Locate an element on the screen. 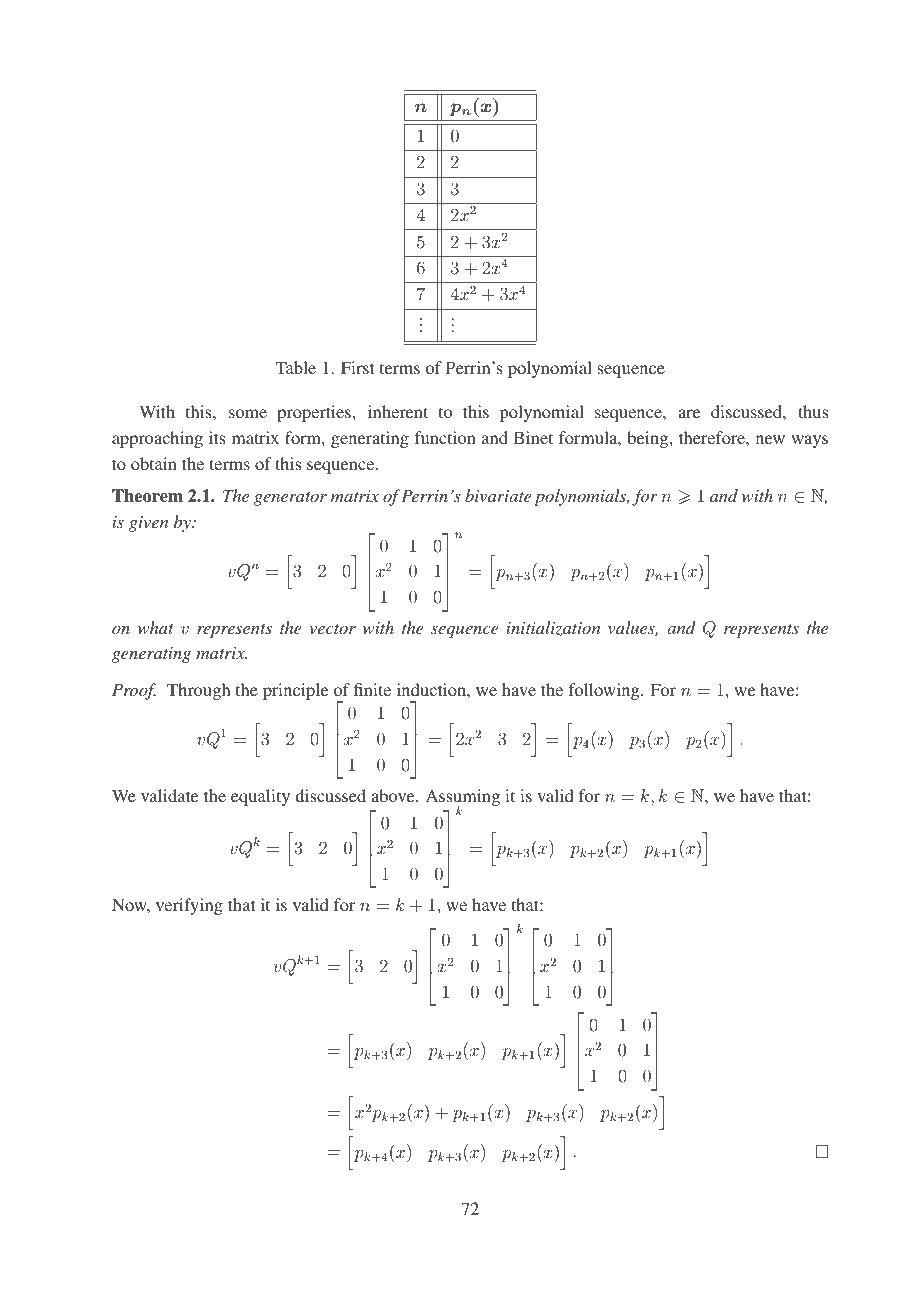 This screenshot has height=1308, width=924. inherent is located at coordinates (398, 411).
